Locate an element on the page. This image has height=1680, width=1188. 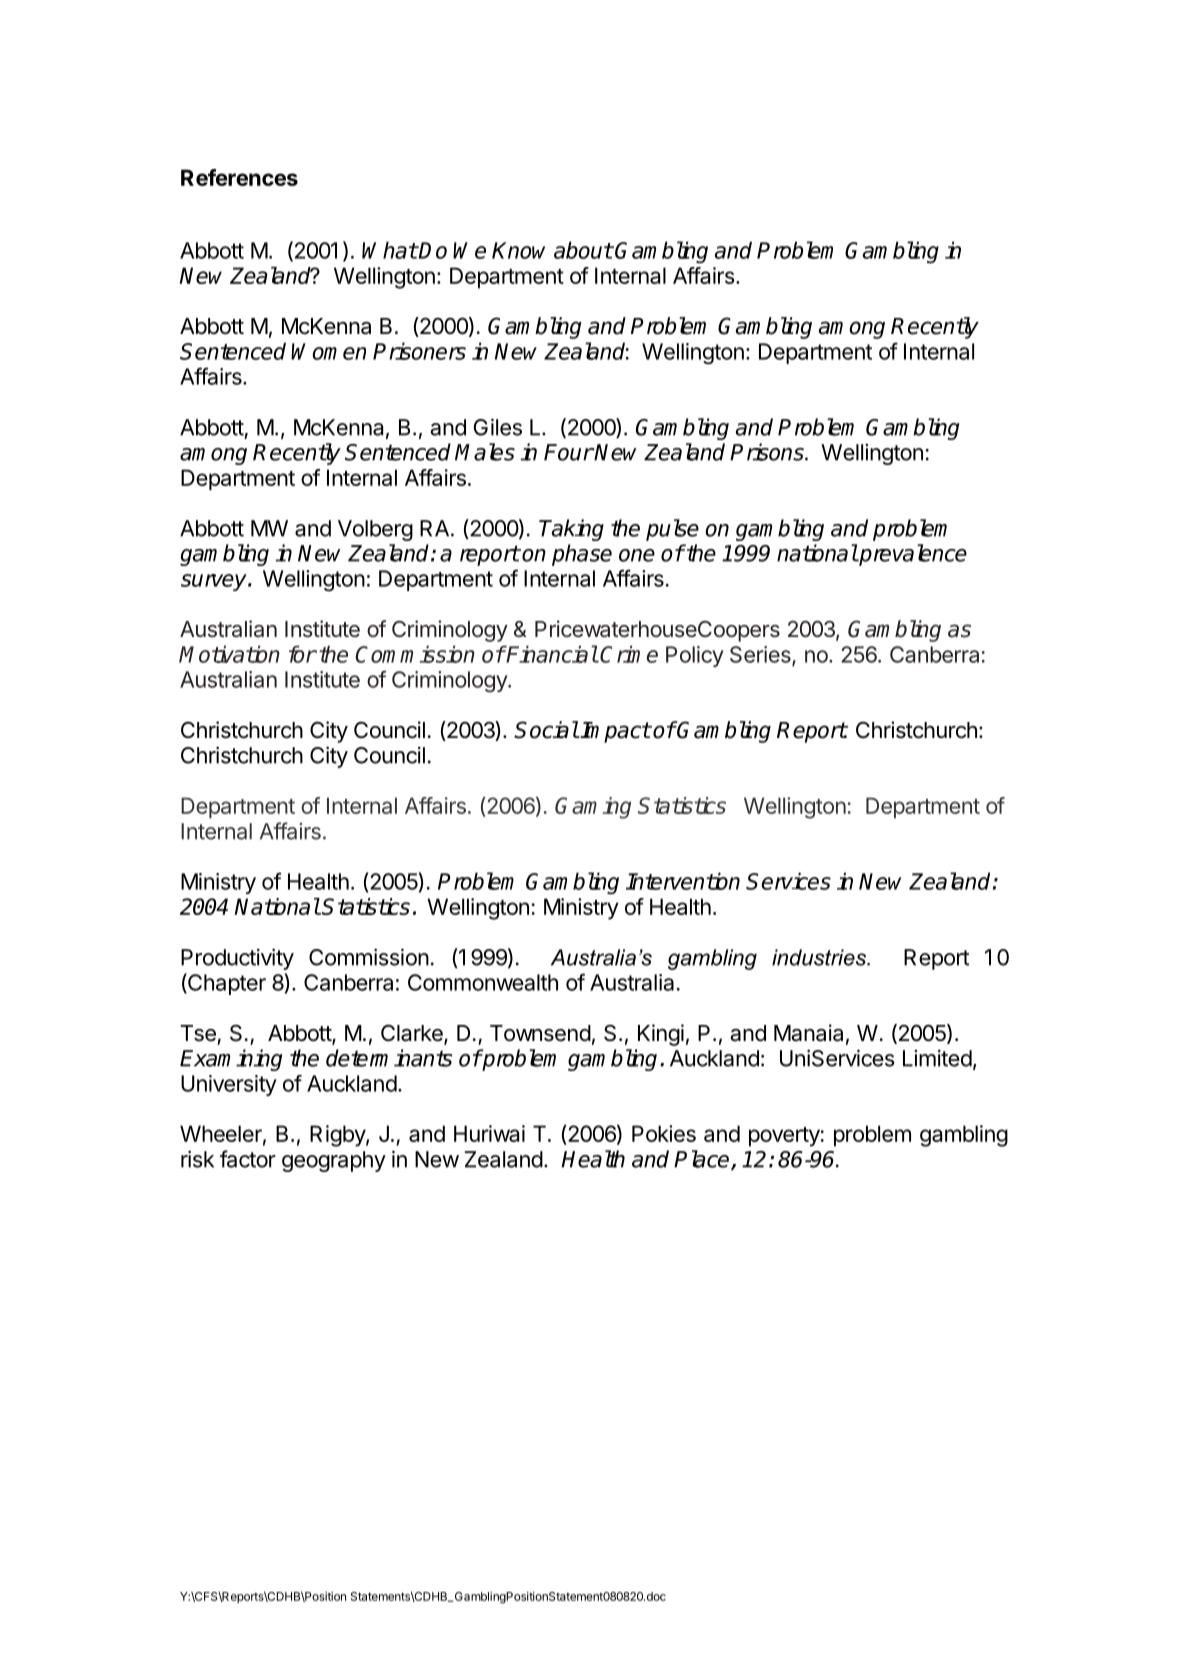
Pokies is located at coordinates (664, 1133).
